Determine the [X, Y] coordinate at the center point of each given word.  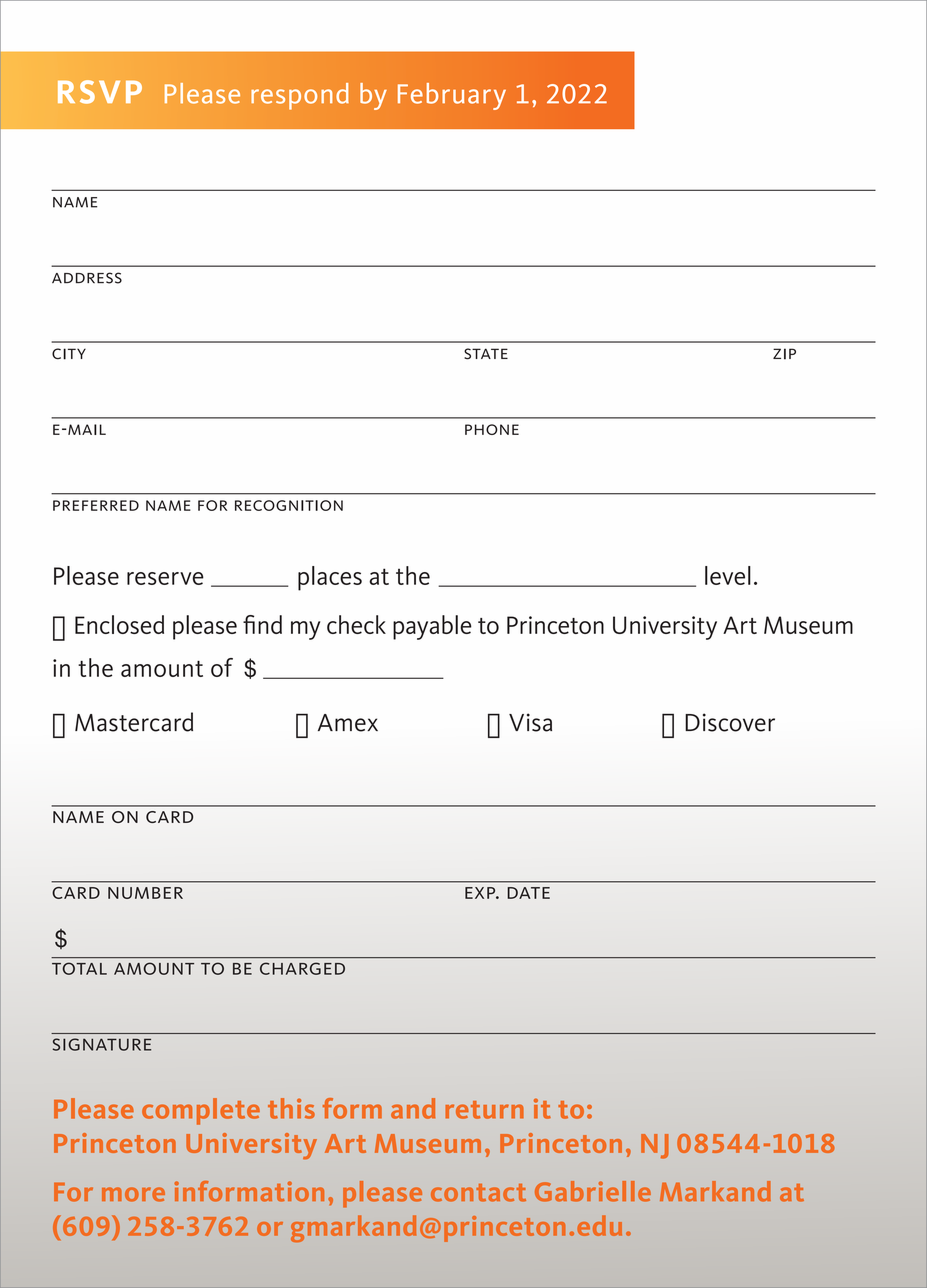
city [69, 354]
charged [302, 968]
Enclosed [119, 624]
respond [300, 96]
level [728, 575]
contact [478, 1193]
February [452, 96]
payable [432, 627]
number [145, 893]
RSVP [100, 92]
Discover [730, 722]
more [133, 1194]
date [528, 893]
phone [492, 429]
